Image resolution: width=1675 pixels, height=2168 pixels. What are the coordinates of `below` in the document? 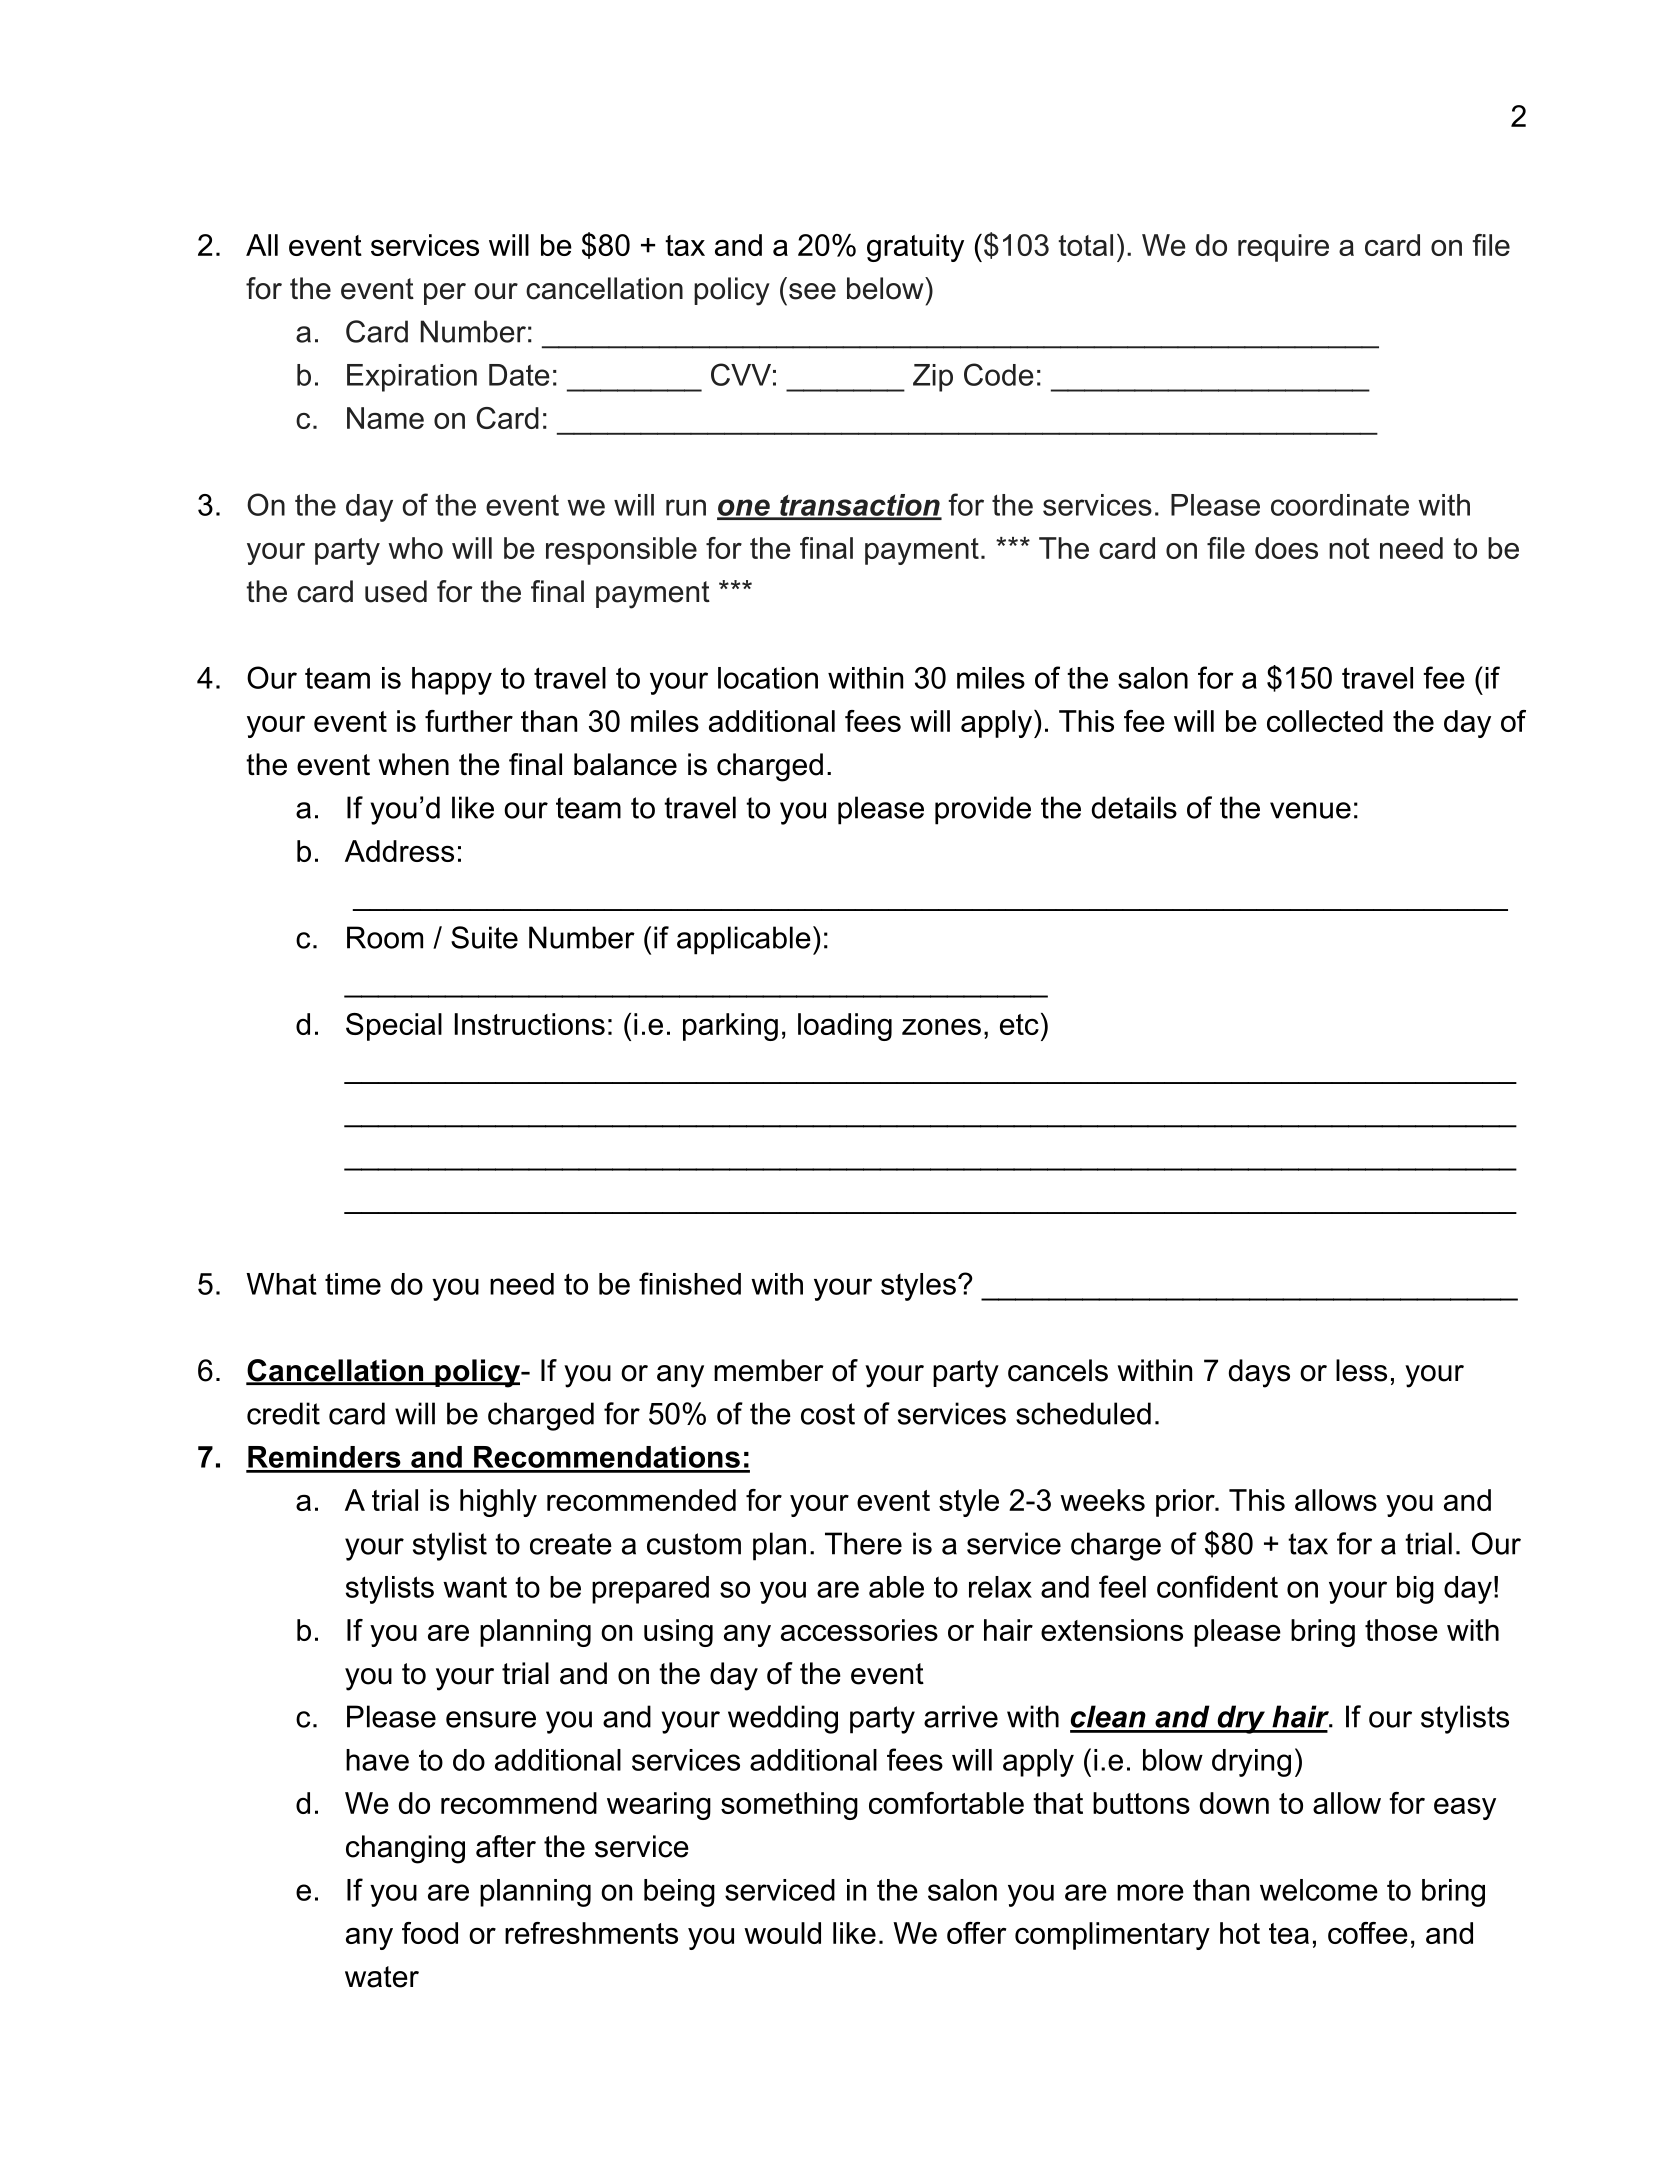 It's located at (886, 288).
